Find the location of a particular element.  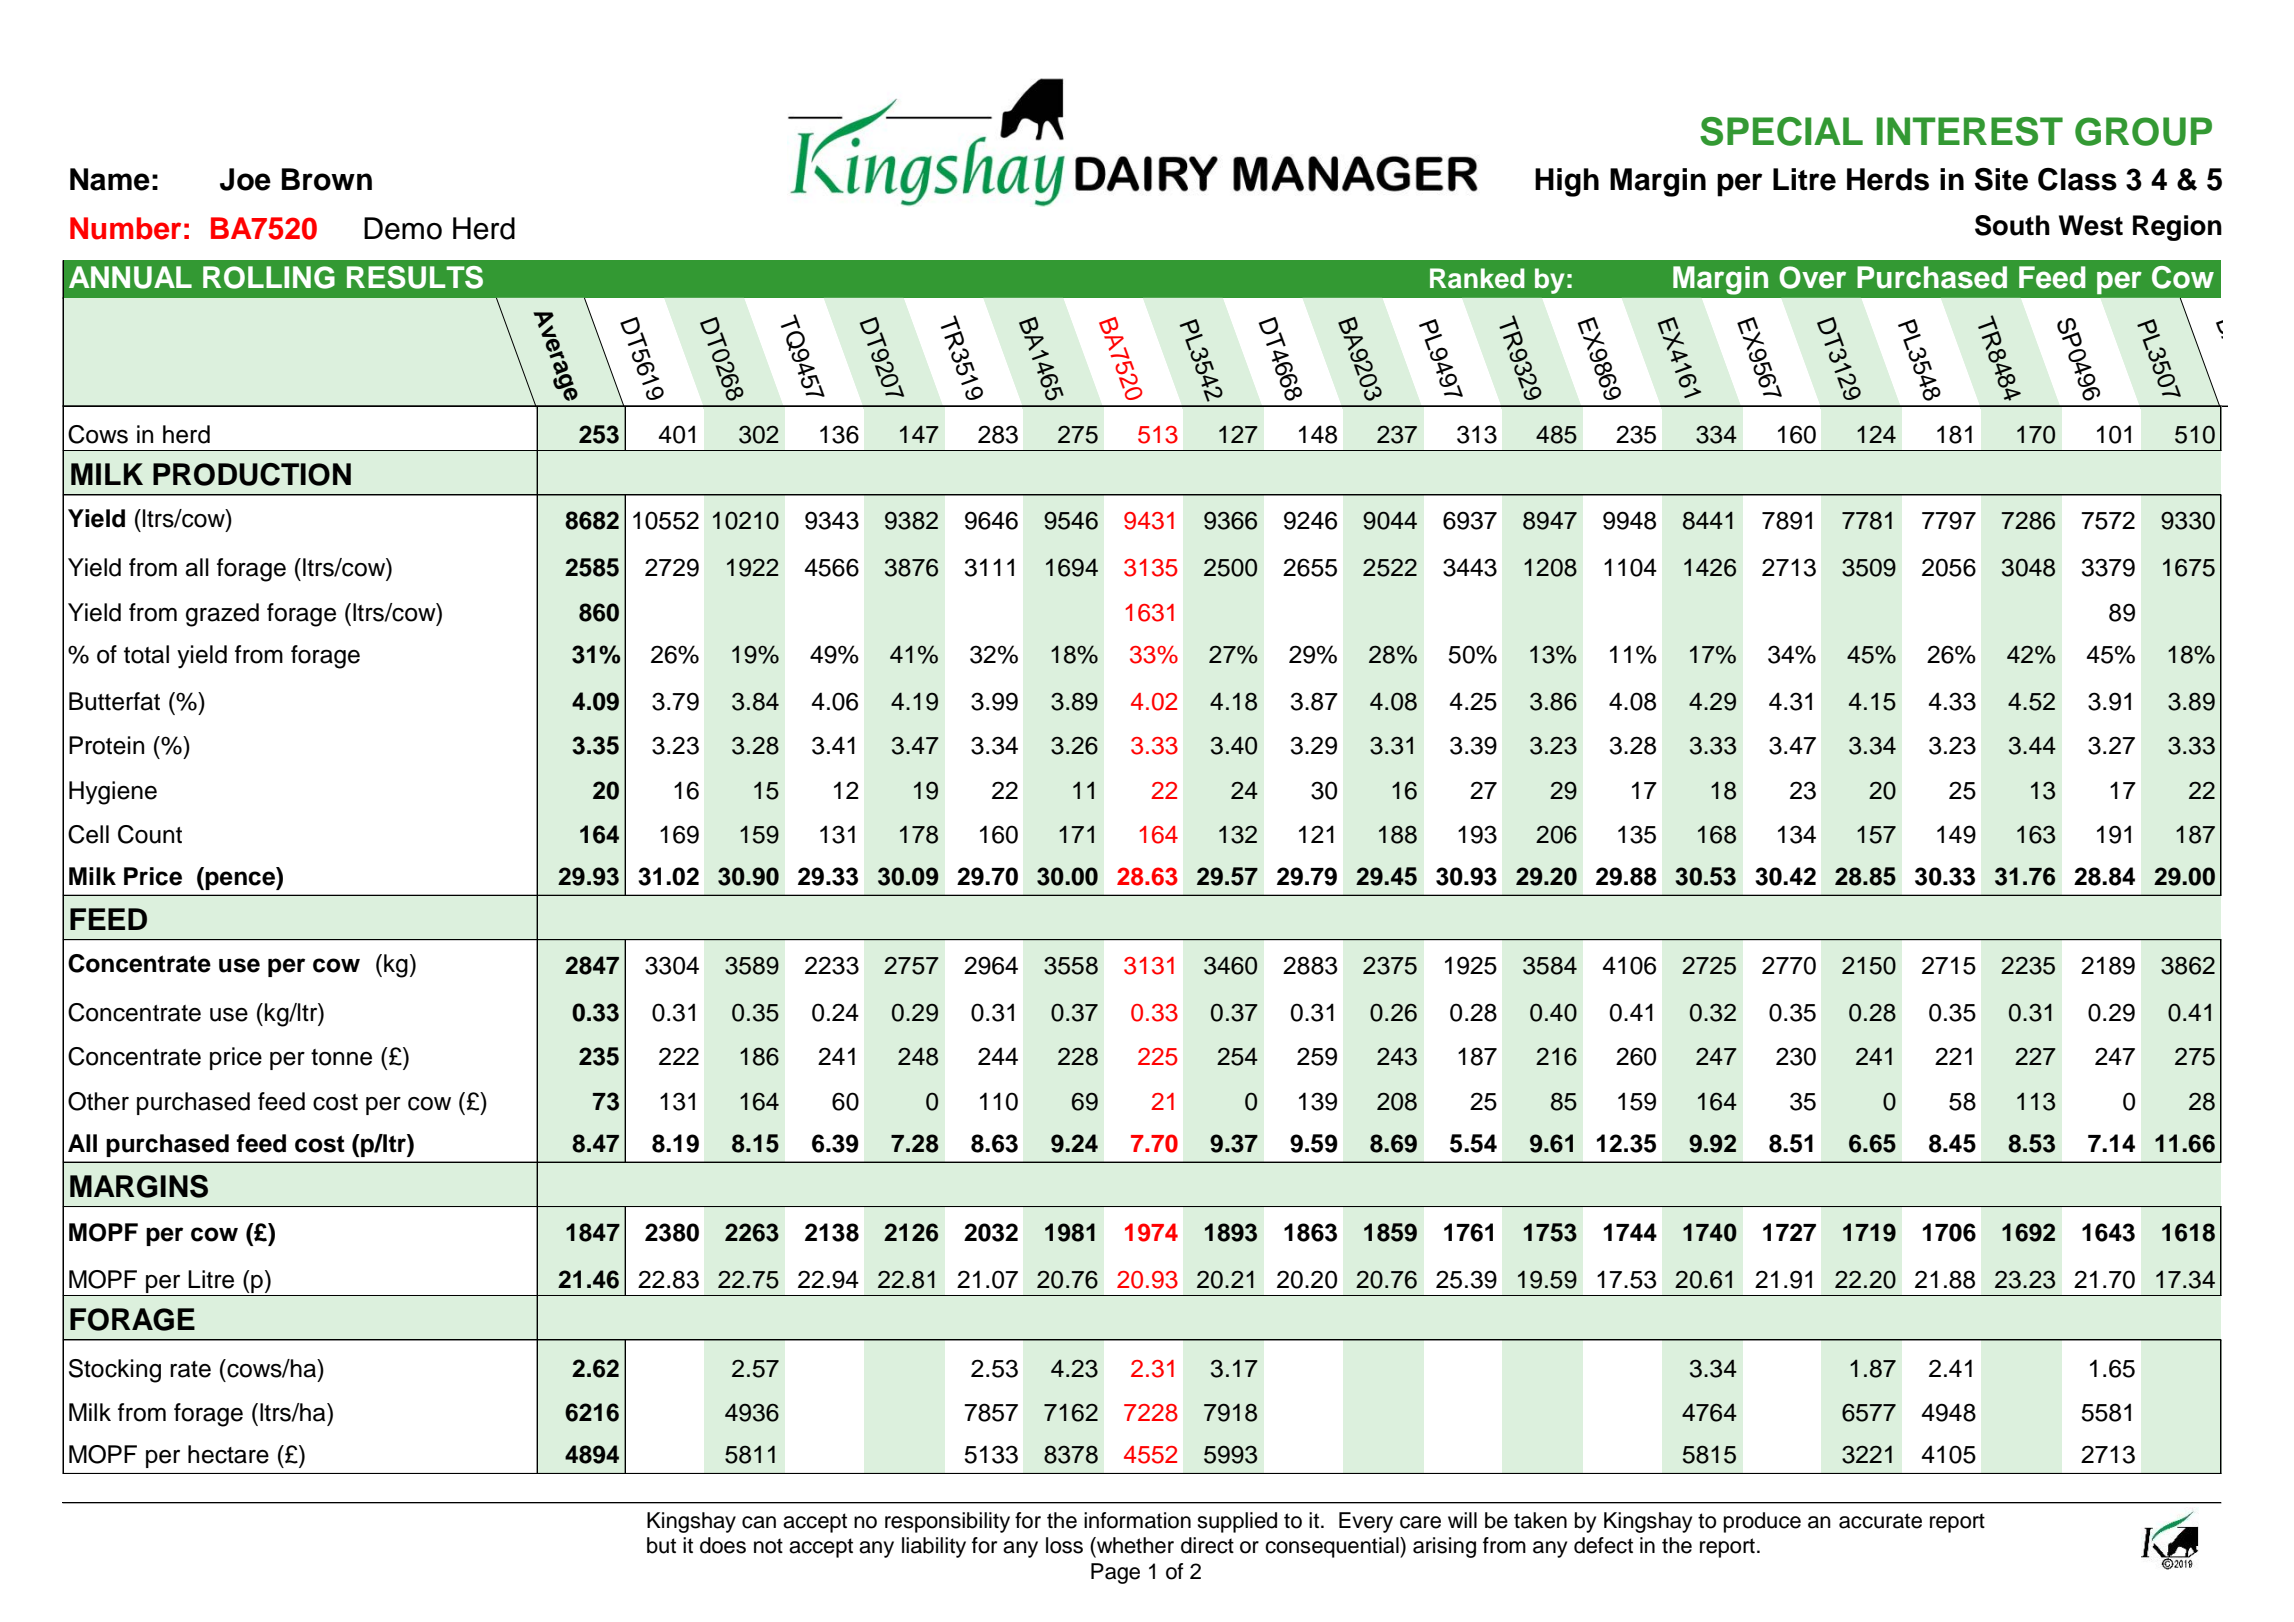

Site is located at coordinates (2001, 179).
